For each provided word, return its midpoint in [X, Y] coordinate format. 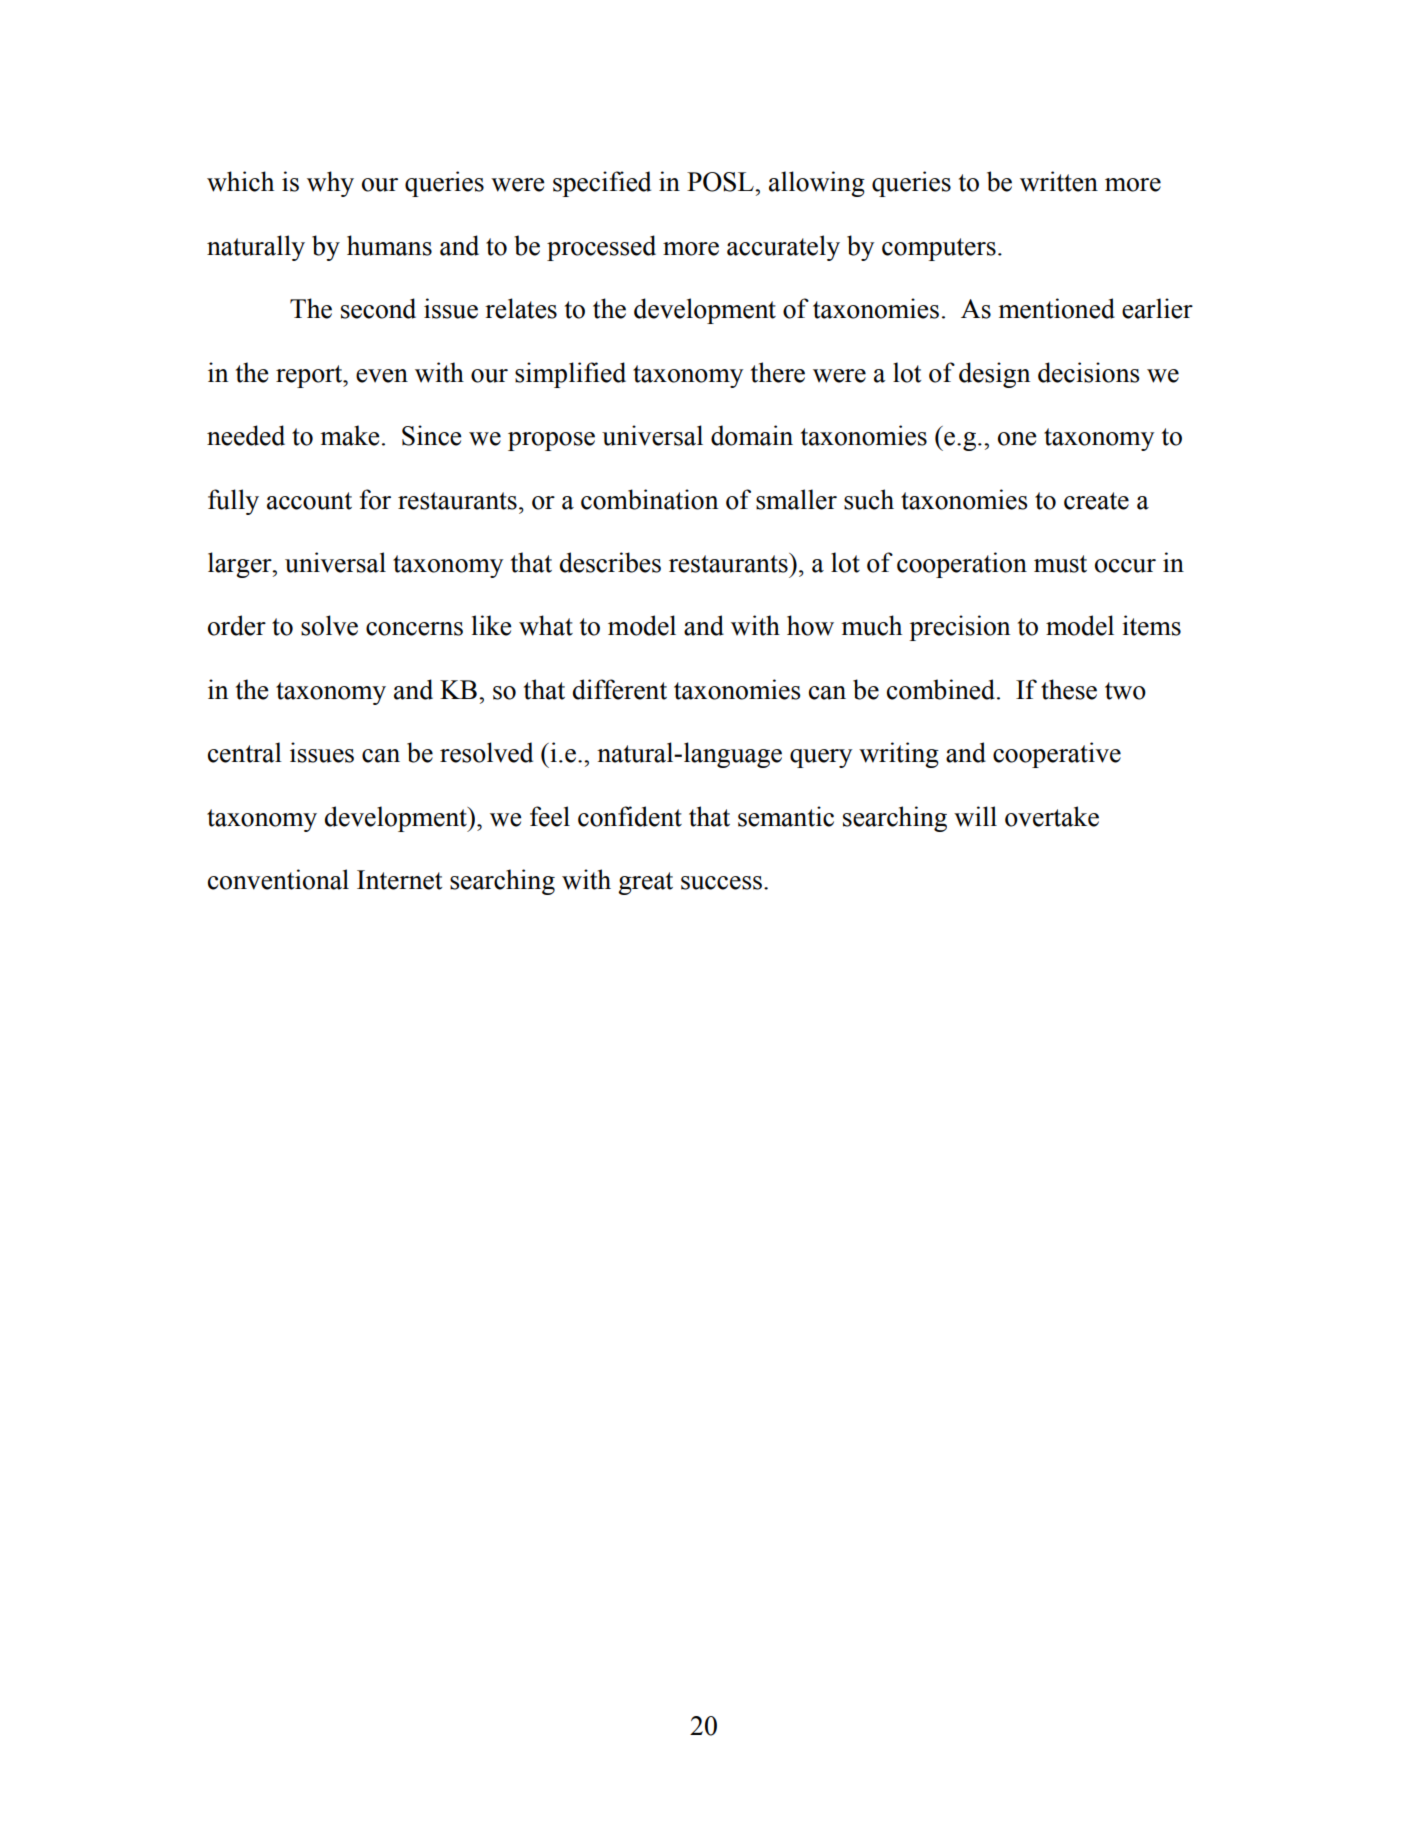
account [309, 501]
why [330, 184]
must [1060, 564]
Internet [400, 880]
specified [602, 184]
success [721, 883]
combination [649, 499]
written [1059, 181]
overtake [1052, 816]
